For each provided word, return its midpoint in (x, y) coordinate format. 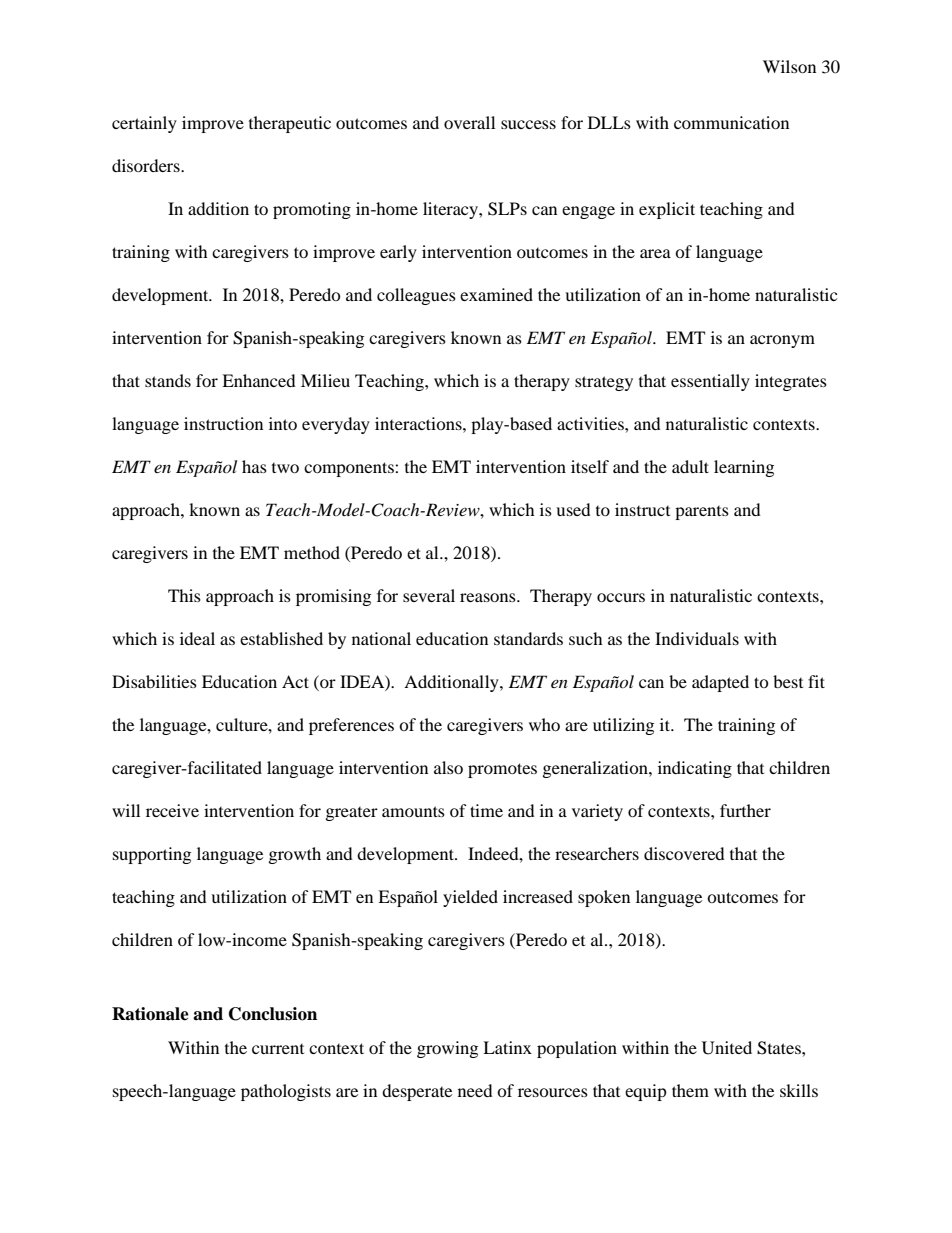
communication (731, 122)
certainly (144, 124)
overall (469, 122)
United (727, 1048)
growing (447, 1049)
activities (591, 423)
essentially (710, 382)
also (448, 767)
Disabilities (154, 681)
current (278, 1049)
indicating (695, 769)
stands (168, 380)
